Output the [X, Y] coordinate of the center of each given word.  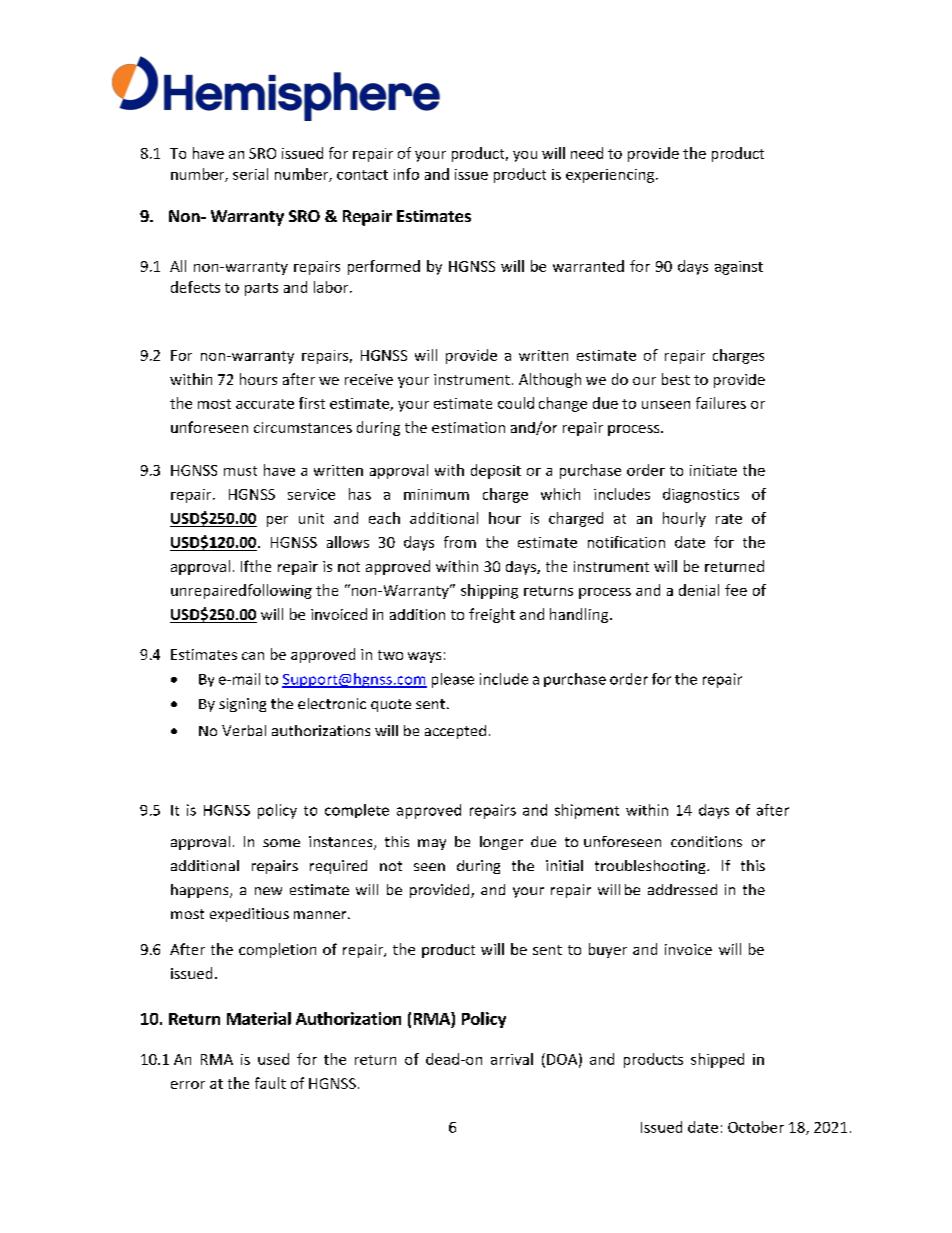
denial [699, 590]
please [453, 680]
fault [270, 1083]
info [406, 174]
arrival [512, 1059]
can [253, 656]
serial [250, 174]
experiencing [611, 176]
